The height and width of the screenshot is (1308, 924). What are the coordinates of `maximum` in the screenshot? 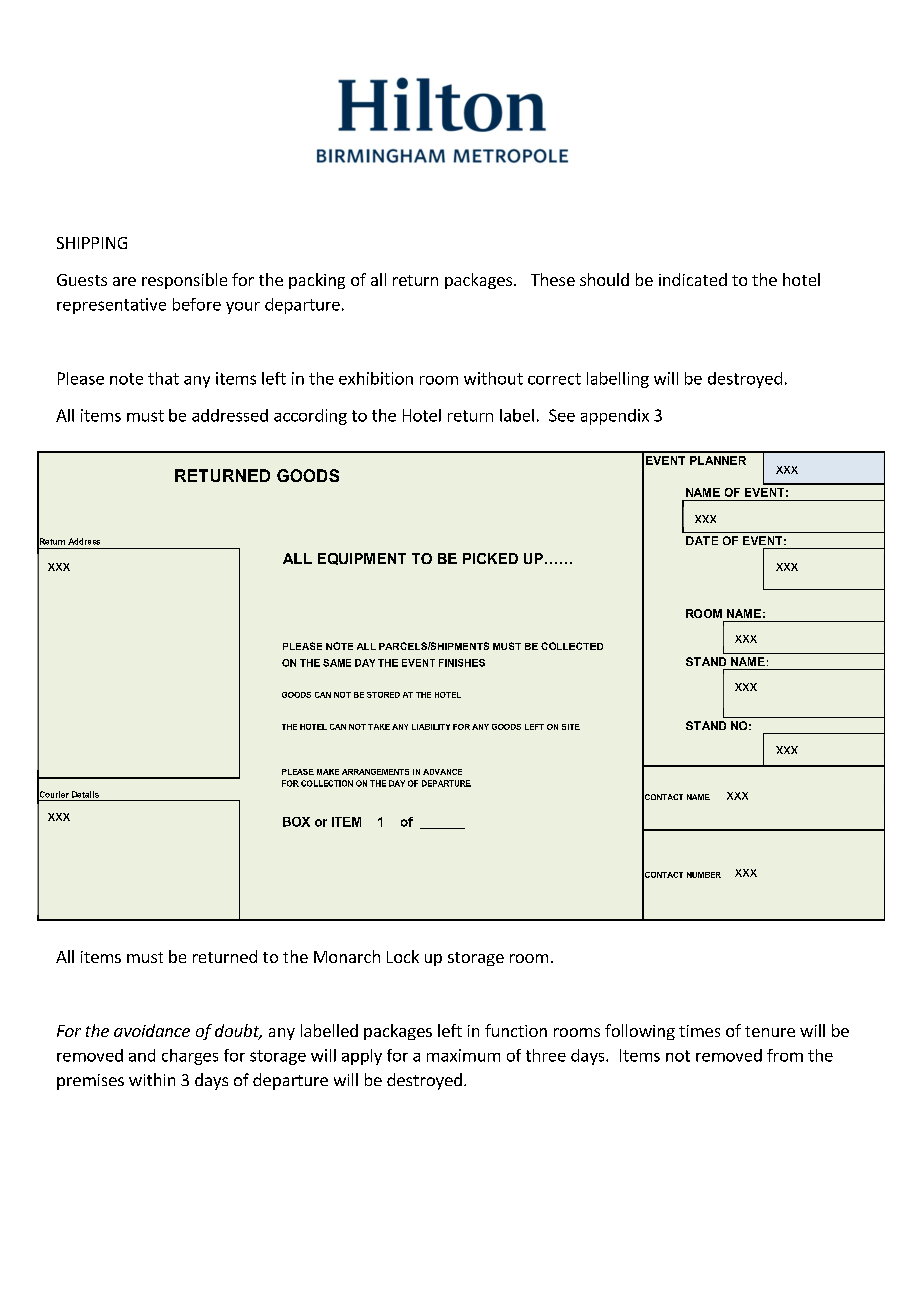 It's located at (463, 1055).
